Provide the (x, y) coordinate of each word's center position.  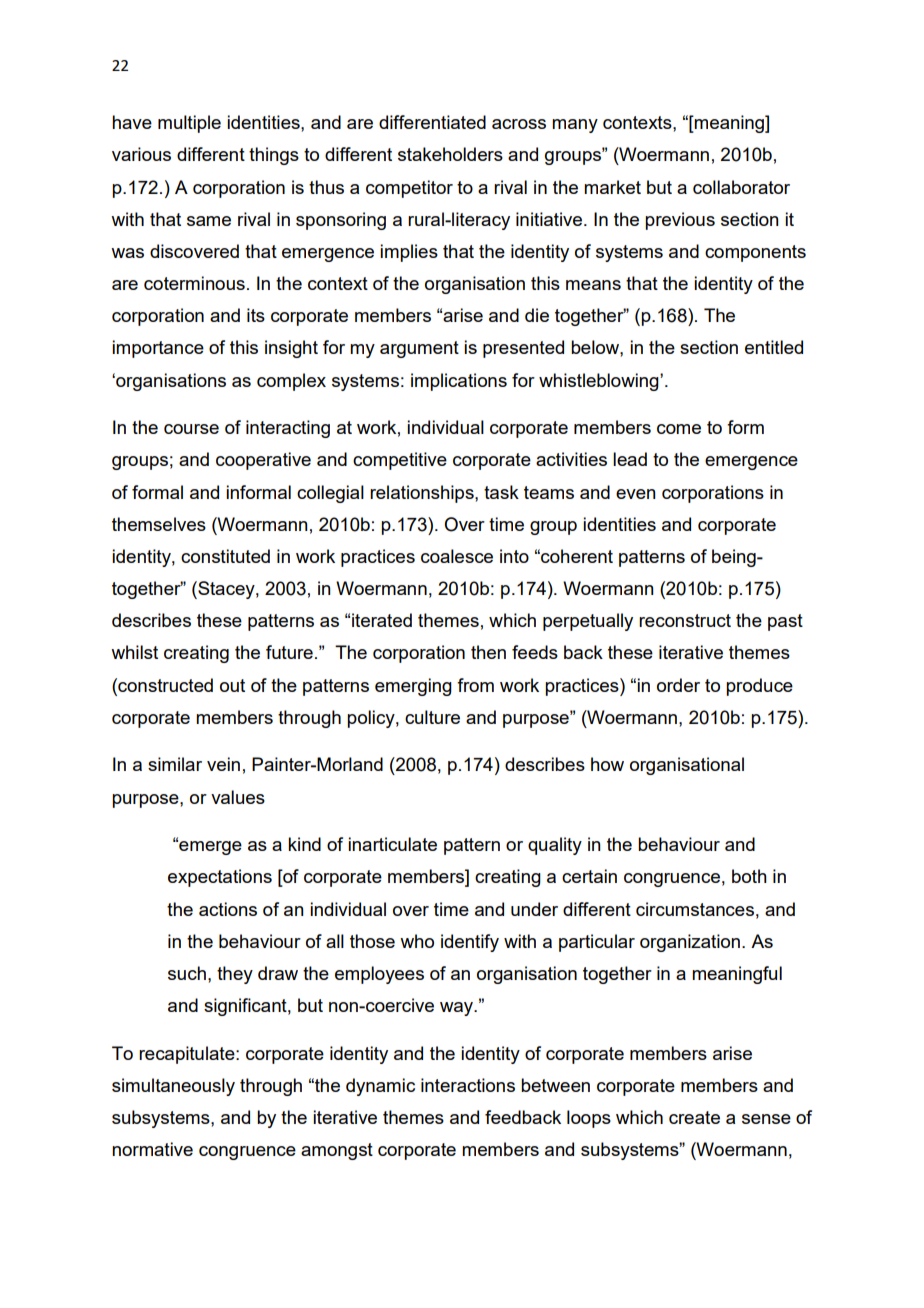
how (607, 764)
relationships (423, 494)
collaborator (741, 187)
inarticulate (392, 844)
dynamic (380, 1087)
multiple (189, 124)
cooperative (263, 461)
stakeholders (450, 154)
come (679, 429)
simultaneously (173, 1087)
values (238, 797)
